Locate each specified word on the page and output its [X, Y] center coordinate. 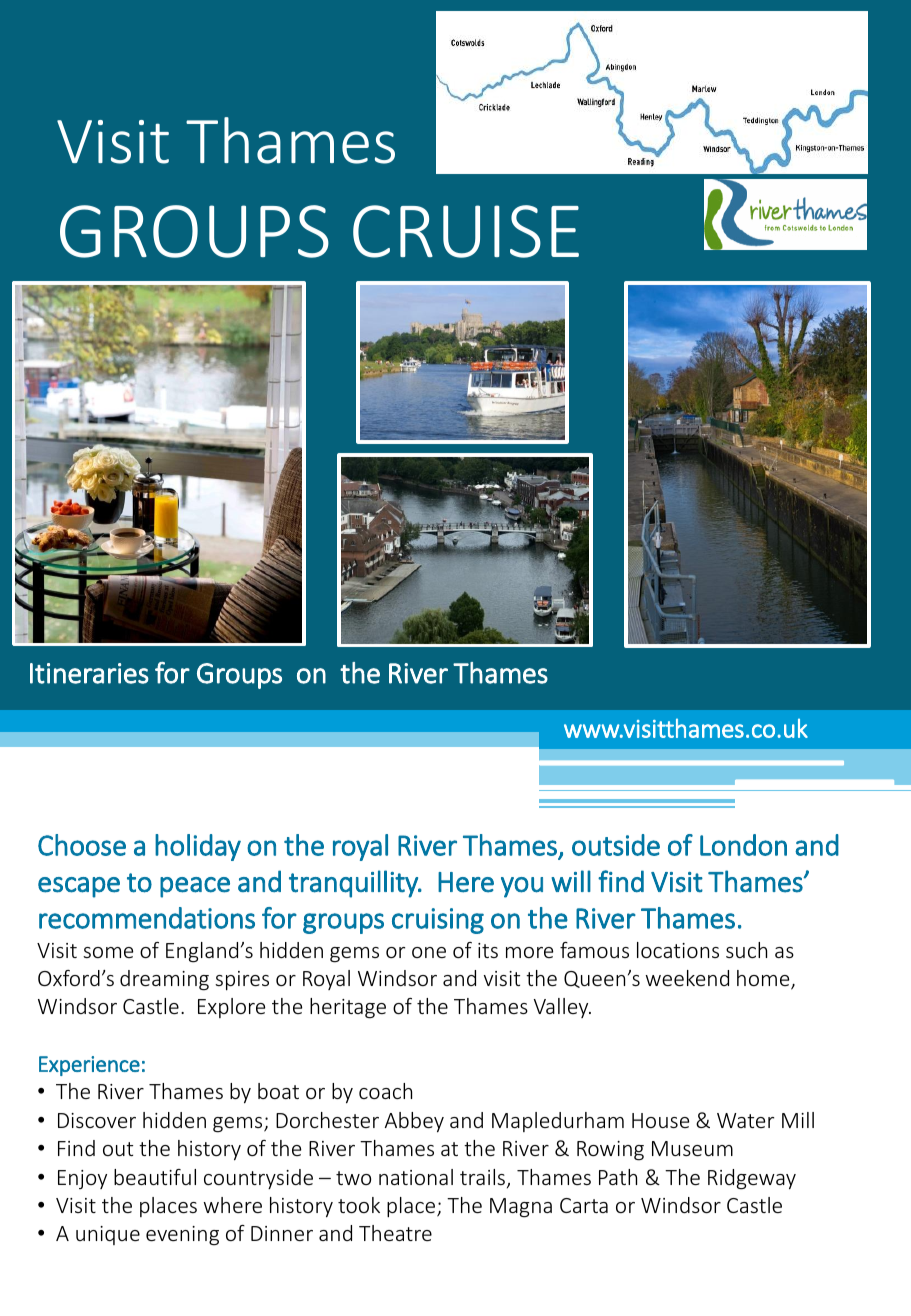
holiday [198, 847]
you [522, 887]
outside [616, 845]
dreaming [164, 980]
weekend [687, 978]
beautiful [155, 1177]
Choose [82, 845]
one [429, 952]
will [571, 881]
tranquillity [354, 884]
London [743, 845]
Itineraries [89, 673]
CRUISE [466, 231]
